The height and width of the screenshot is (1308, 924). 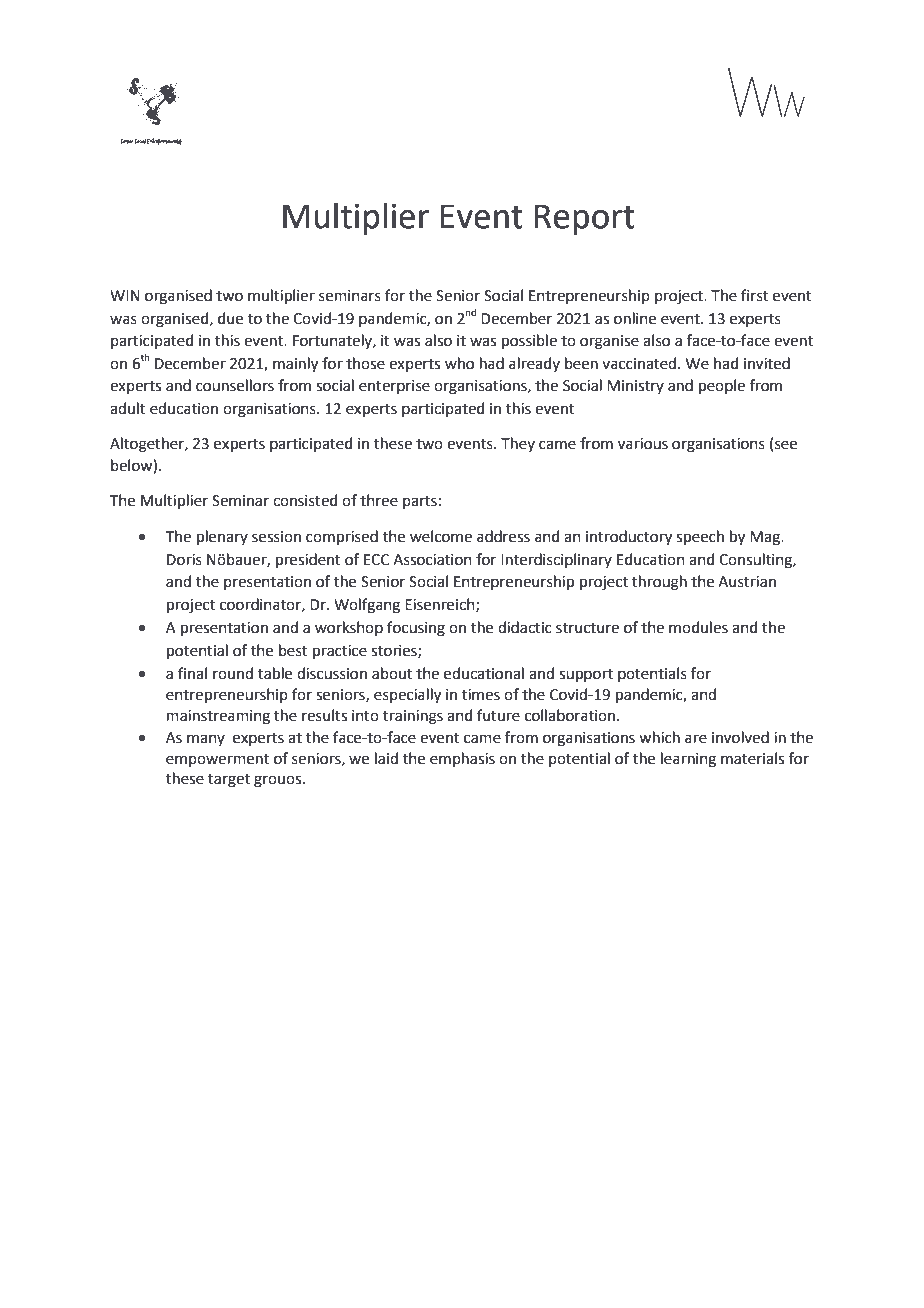 I want to click on counsellors, so click(x=235, y=385).
